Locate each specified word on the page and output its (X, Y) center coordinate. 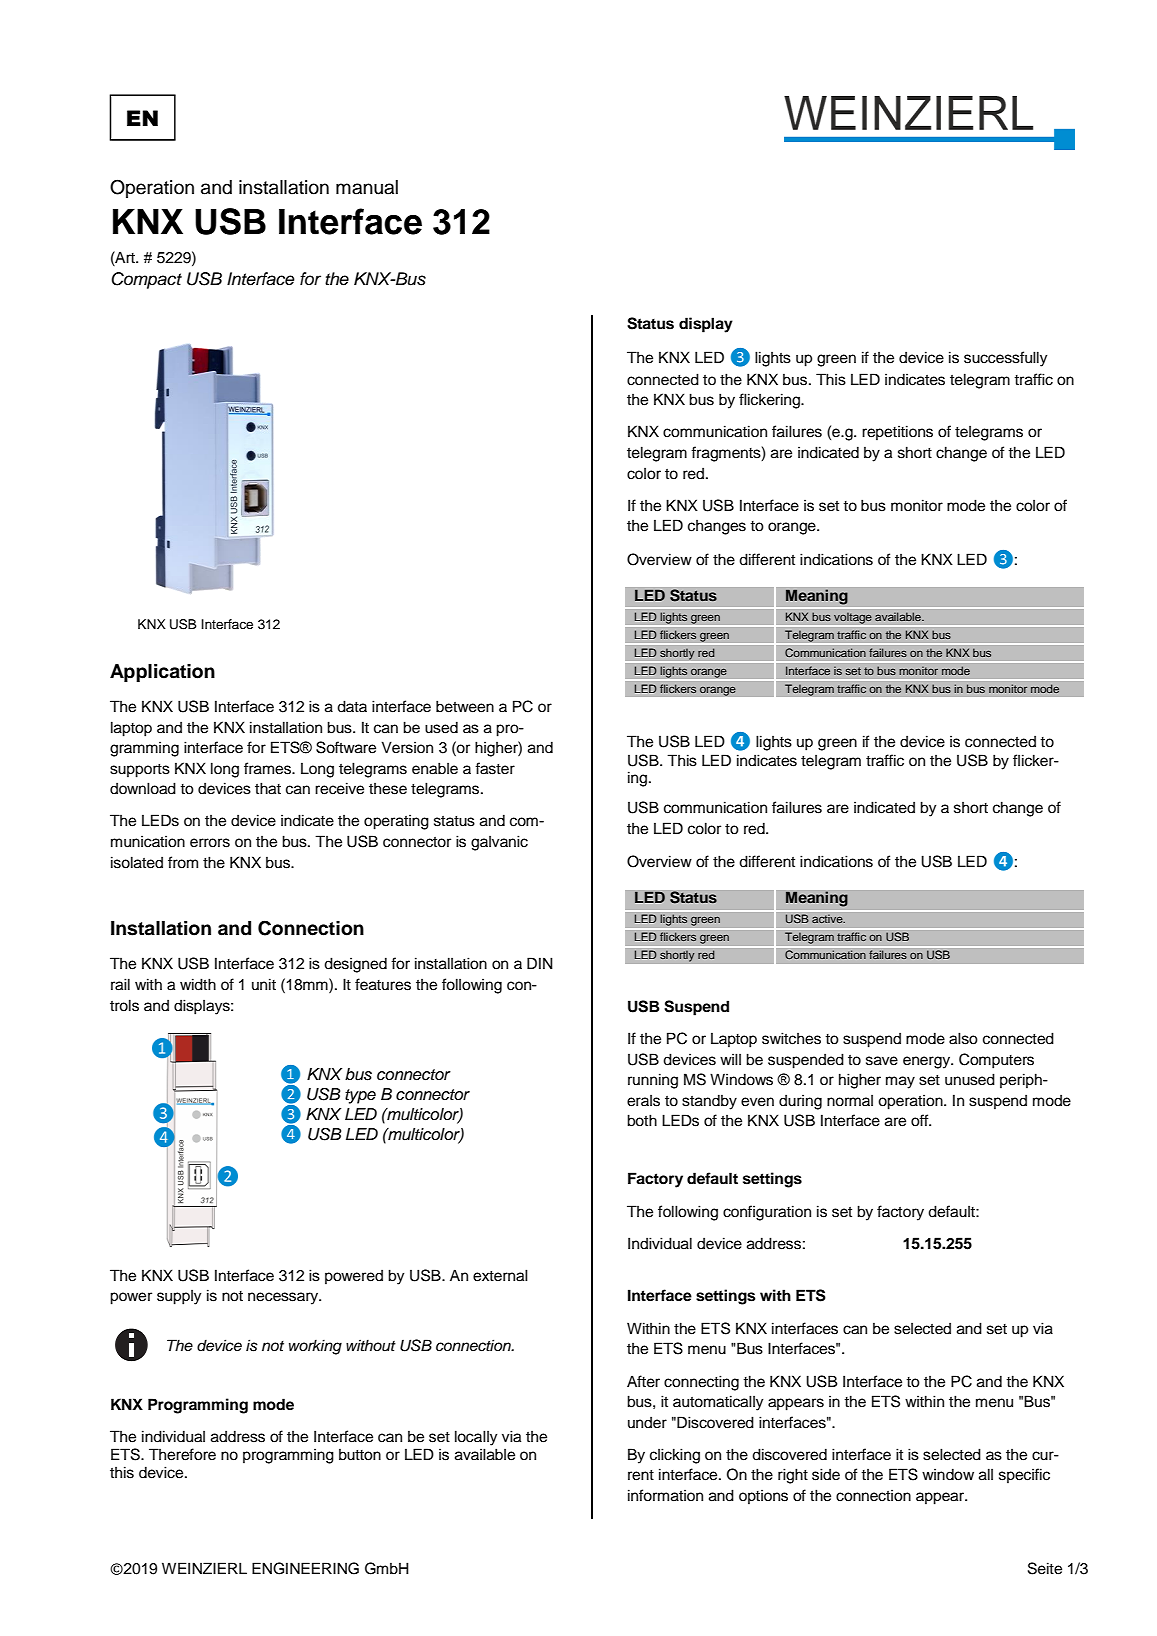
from (183, 862)
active (828, 919)
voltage (853, 618)
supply (179, 1297)
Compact (146, 280)
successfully (1005, 359)
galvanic (499, 843)
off (921, 1120)
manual (367, 187)
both (642, 1120)
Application (162, 673)
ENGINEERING (305, 1568)
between (465, 706)
